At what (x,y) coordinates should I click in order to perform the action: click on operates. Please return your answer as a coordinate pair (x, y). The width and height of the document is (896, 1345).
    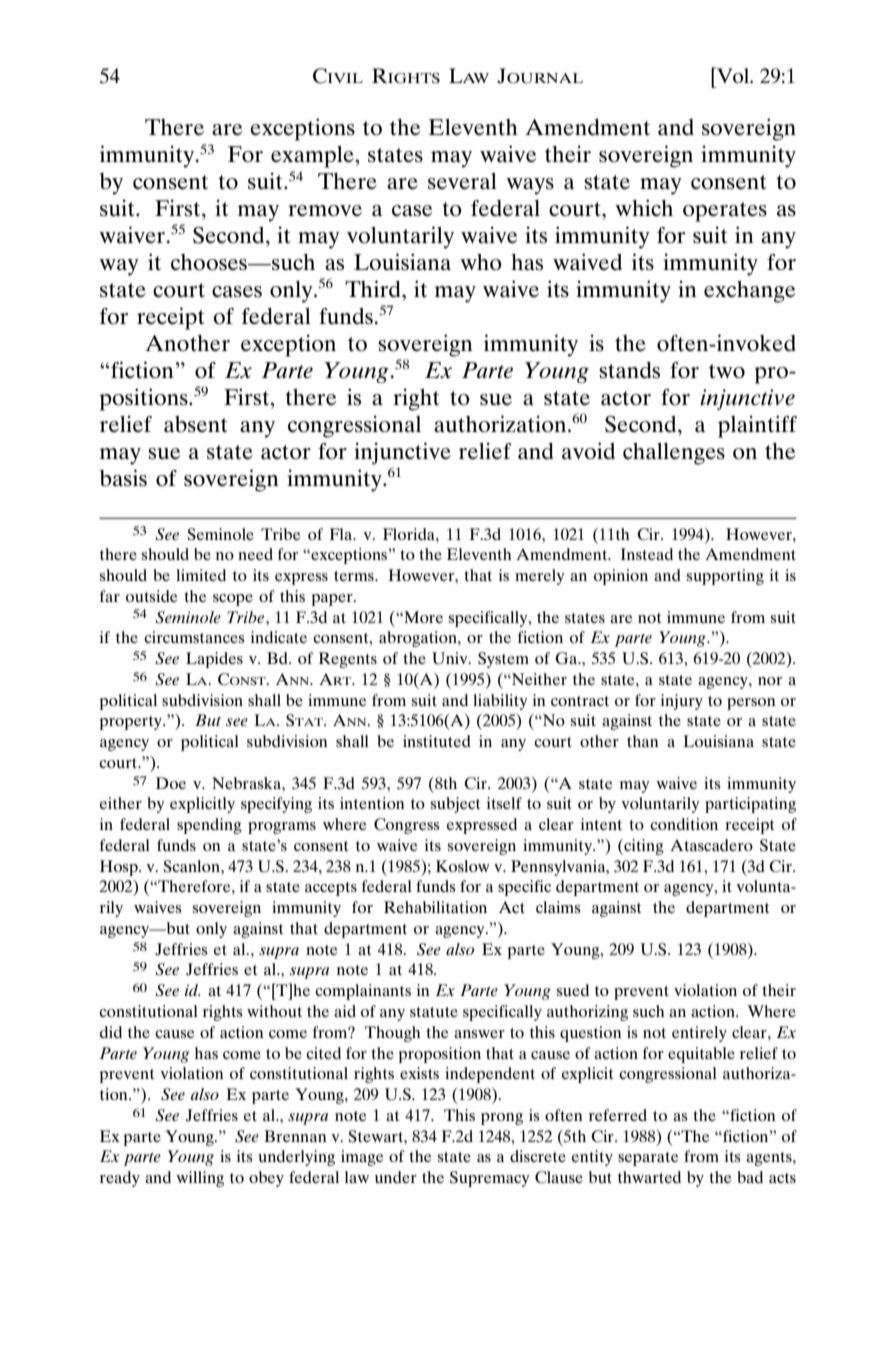
    Looking at the image, I should click on (725, 212).
